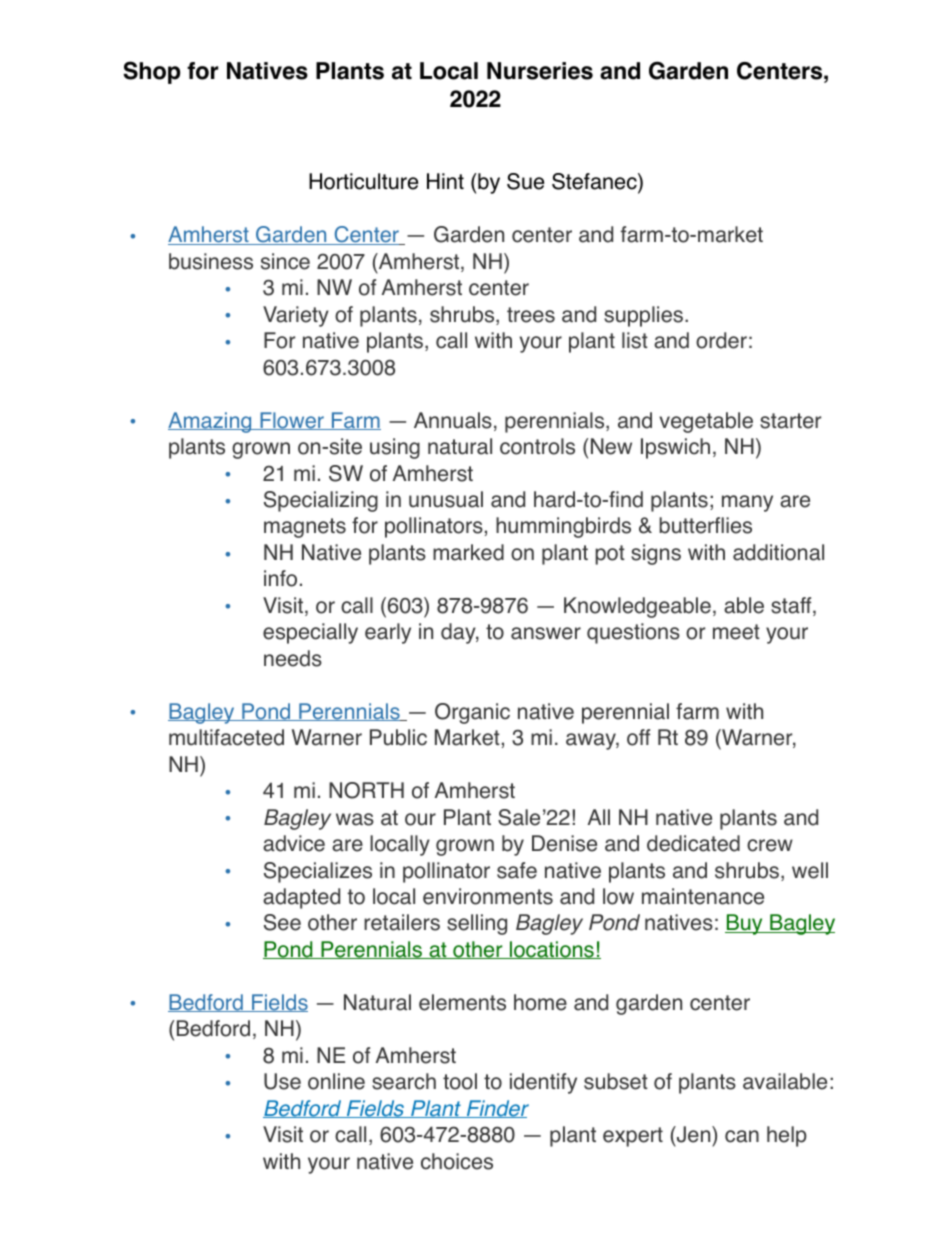  Describe the element at coordinates (525, 181) in the screenshot. I see `Sue` at that location.
